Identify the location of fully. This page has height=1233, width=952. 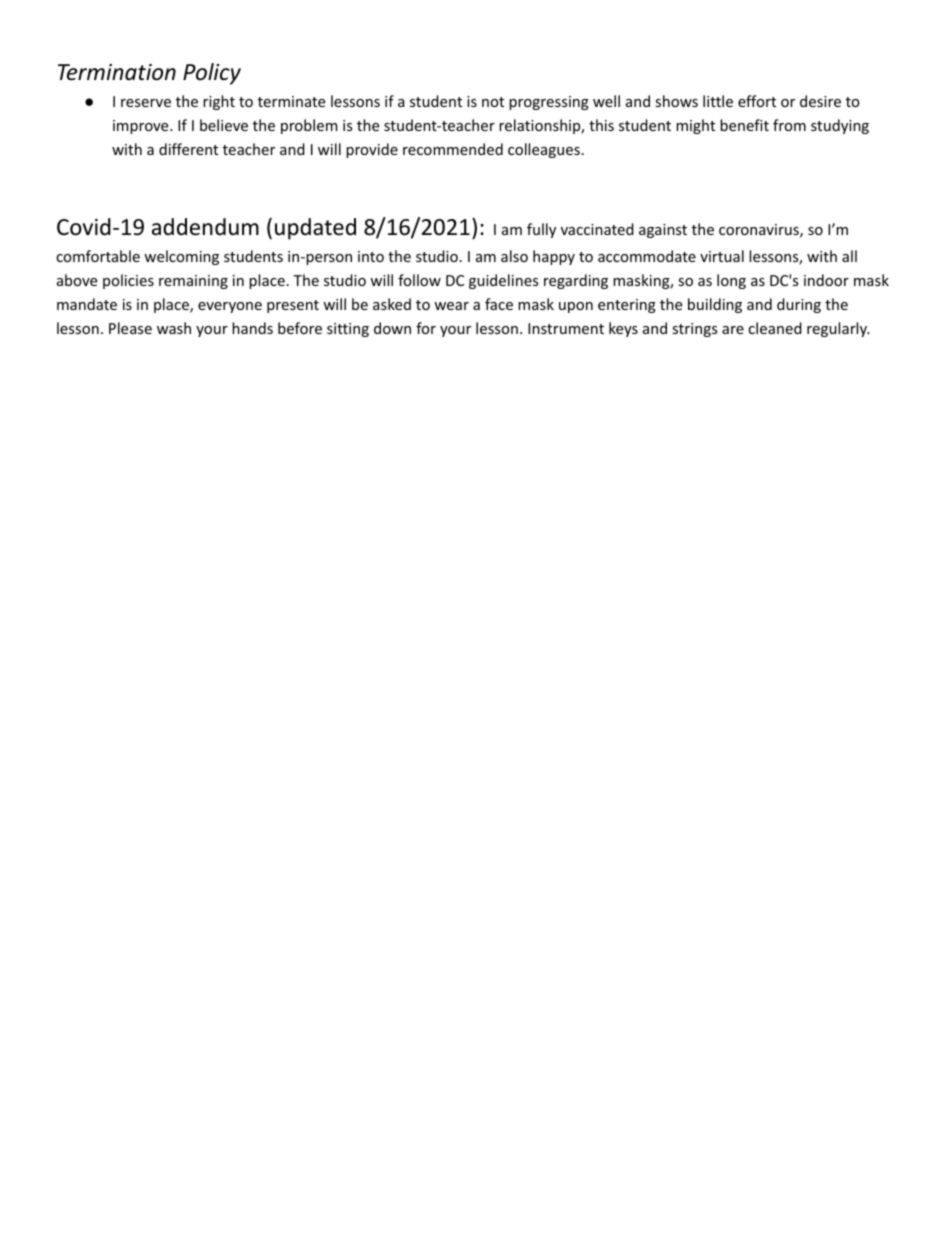
(541, 230).
